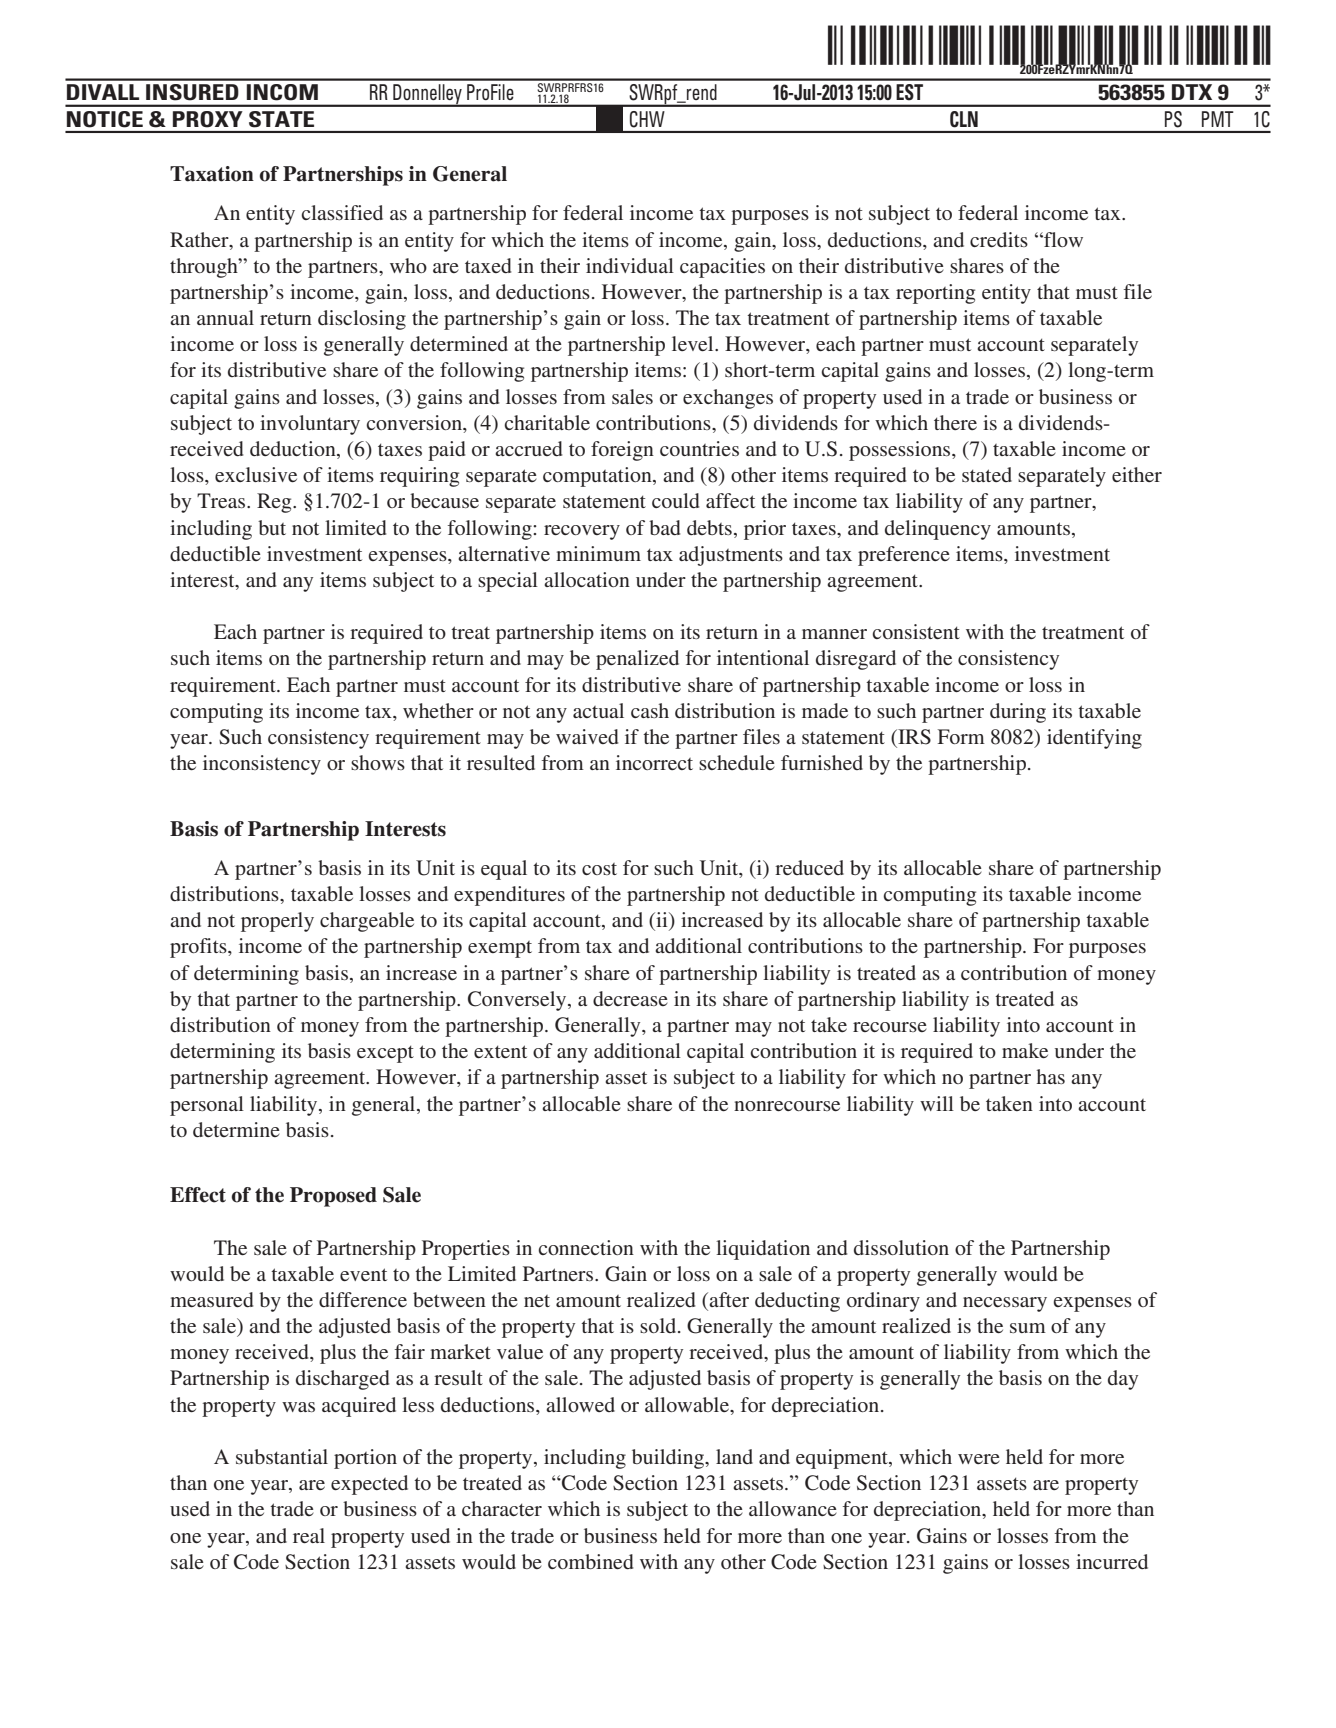  Describe the element at coordinates (222, 500) in the document. I see `Treas` at that location.
